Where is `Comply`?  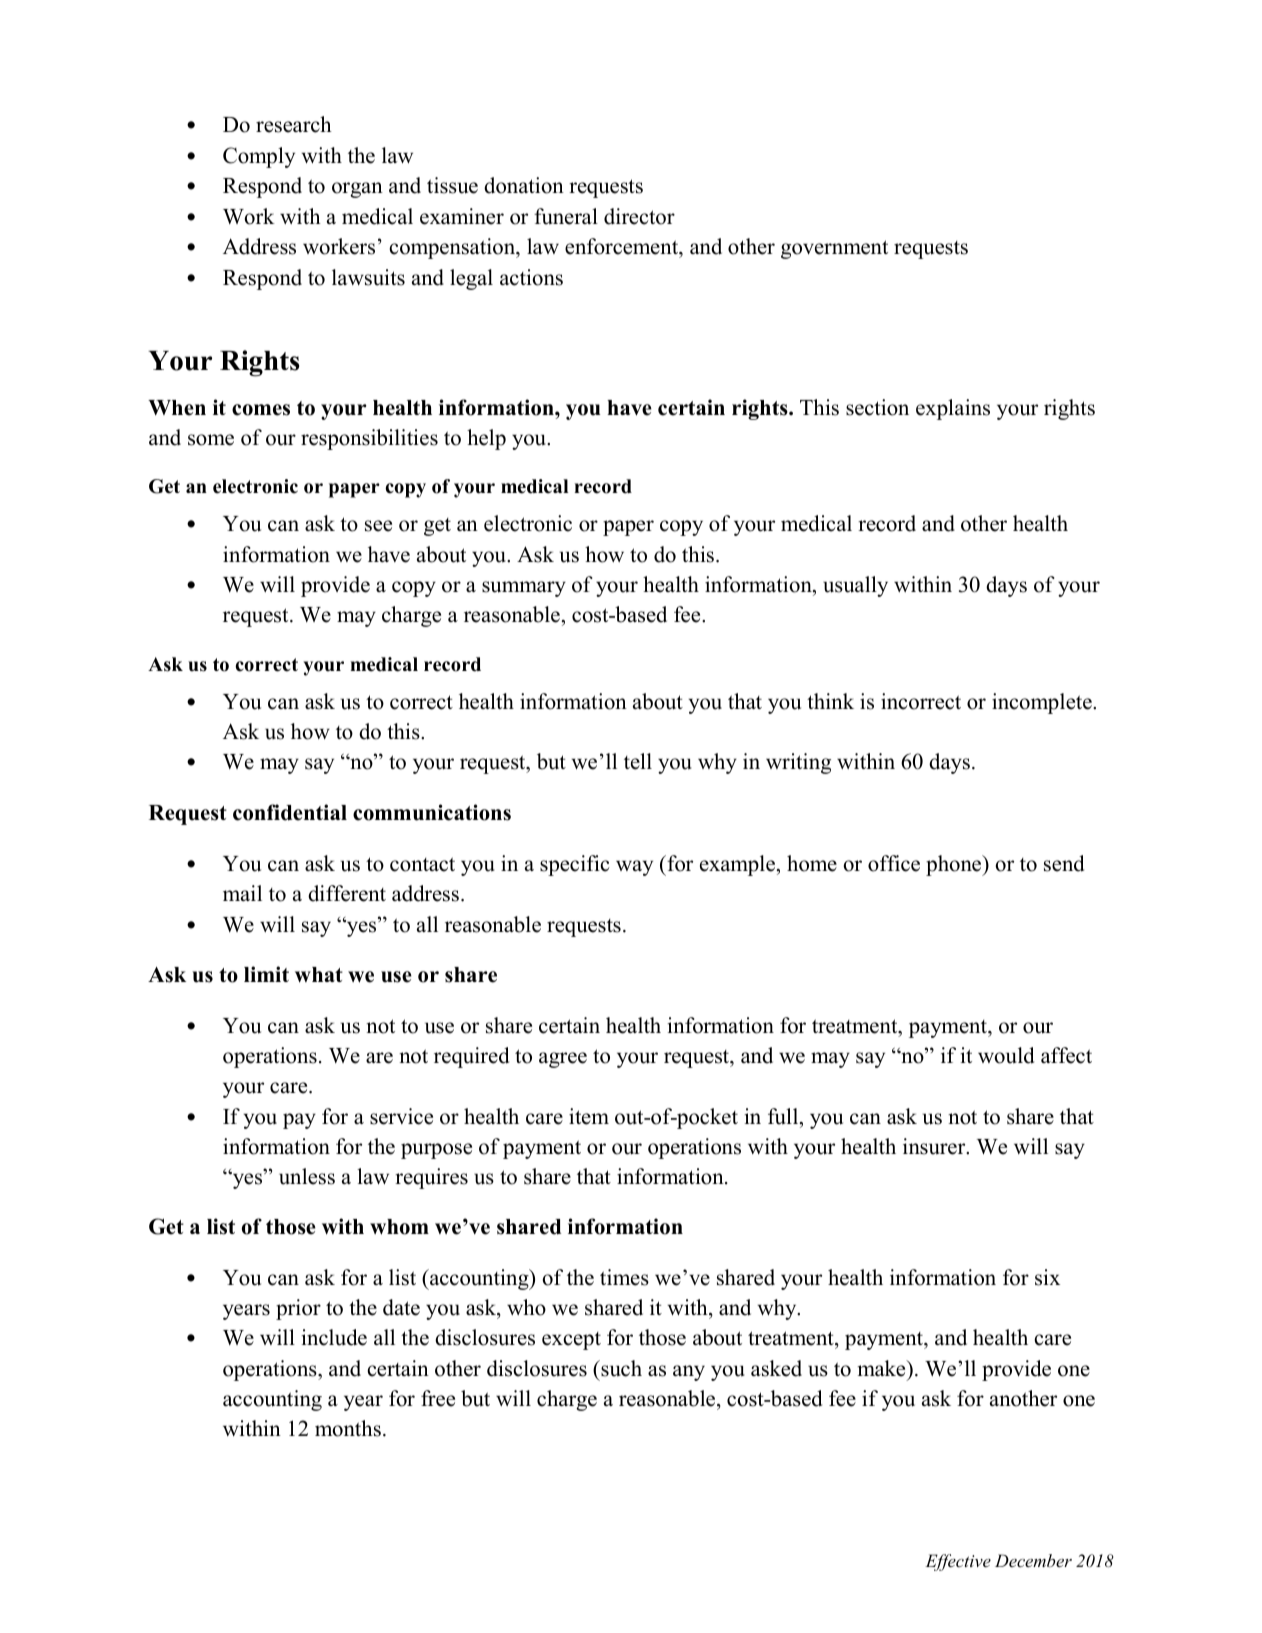 Comply is located at coordinates (259, 157).
